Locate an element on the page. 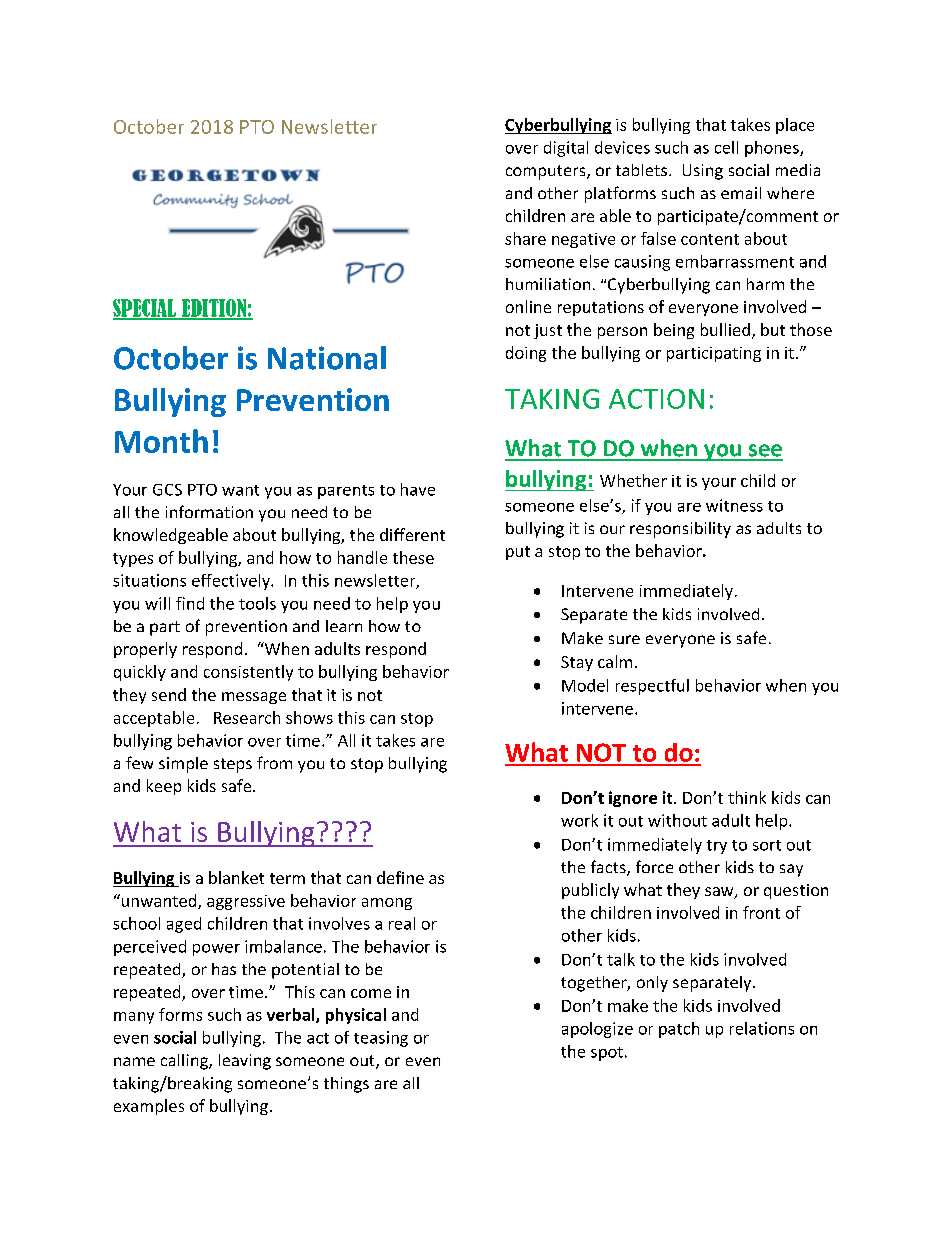  calling is located at coordinates (185, 1062).
